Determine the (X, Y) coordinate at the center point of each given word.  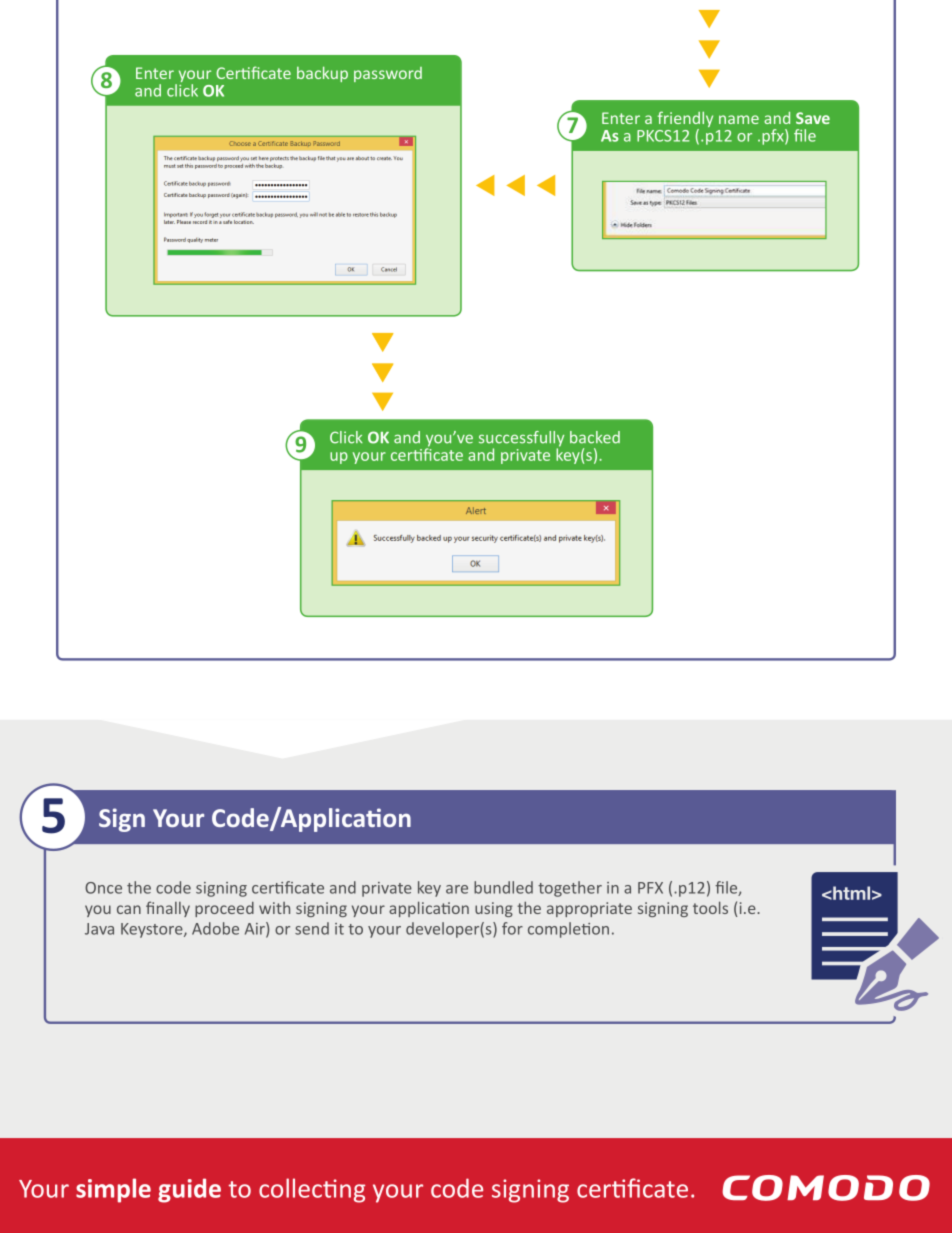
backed (595, 437)
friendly (685, 120)
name (739, 119)
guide (189, 1190)
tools (710, 907)
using (494, 909)
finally (168, 909)
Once (103, 888)
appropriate (589, 909)
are (457, 889)
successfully (521, 440)
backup (322, 74)
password (388, 74)
